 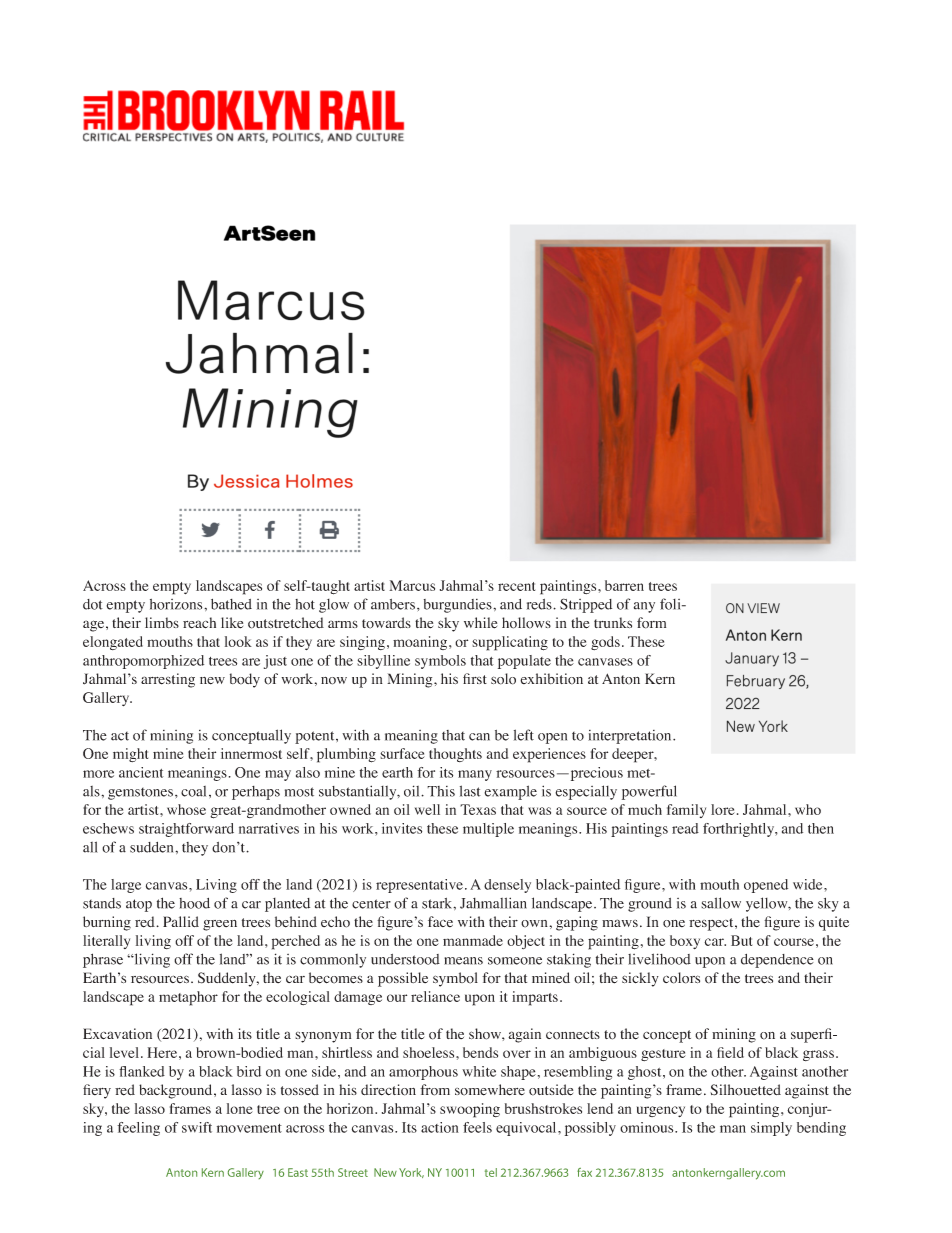 I want to click on form, so click(x=651, y=623).
